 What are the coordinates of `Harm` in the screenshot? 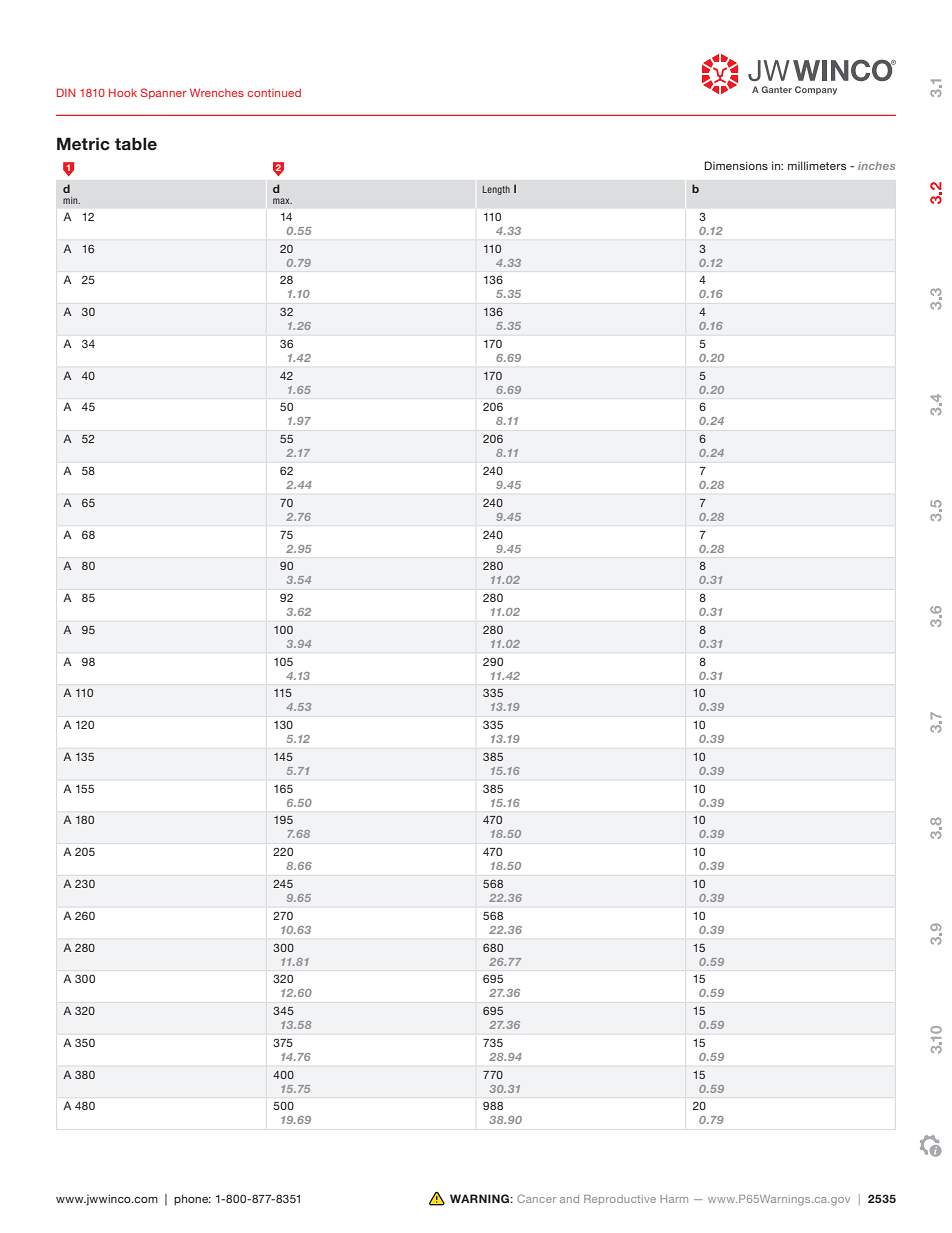 It's located at (674, 1199).
